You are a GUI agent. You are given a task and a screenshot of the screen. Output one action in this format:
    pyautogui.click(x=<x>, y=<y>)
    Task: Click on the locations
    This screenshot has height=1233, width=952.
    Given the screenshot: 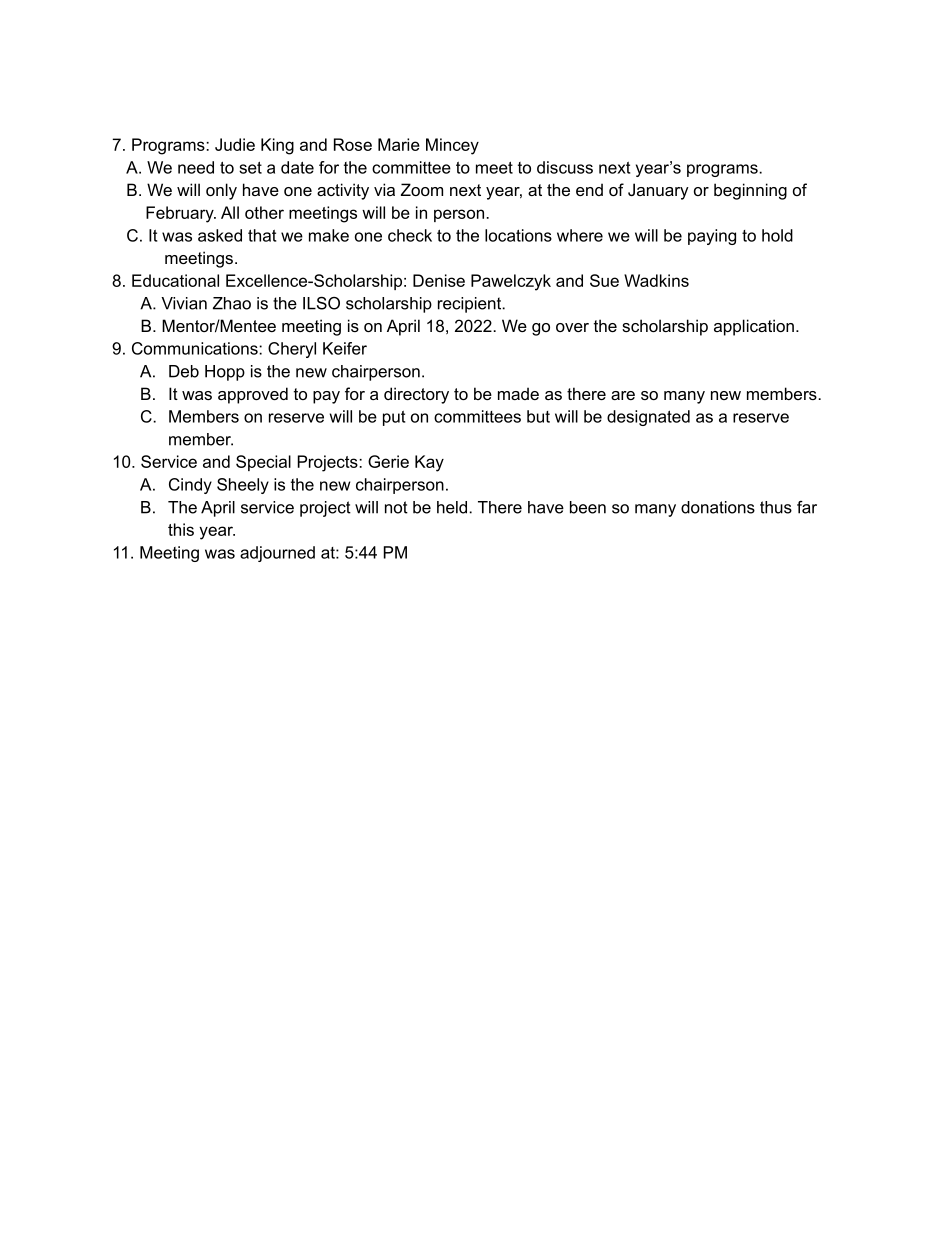 What is the action you would take?
    pyautogui.click(x=518, y=235)
